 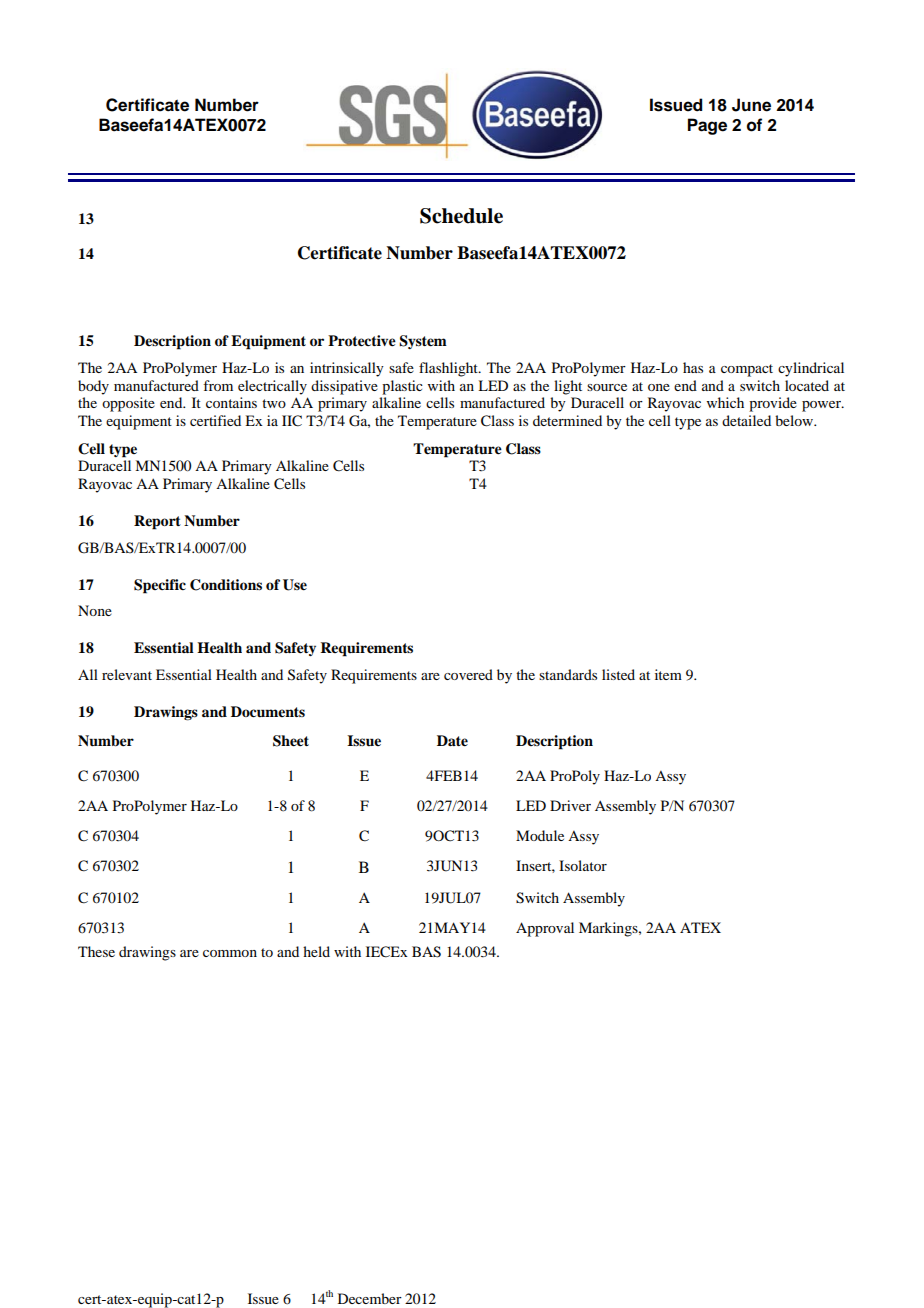 What do you see at coordinates (370, 1298) in the image?
I see `December` at bounding box center [370, 1298].
